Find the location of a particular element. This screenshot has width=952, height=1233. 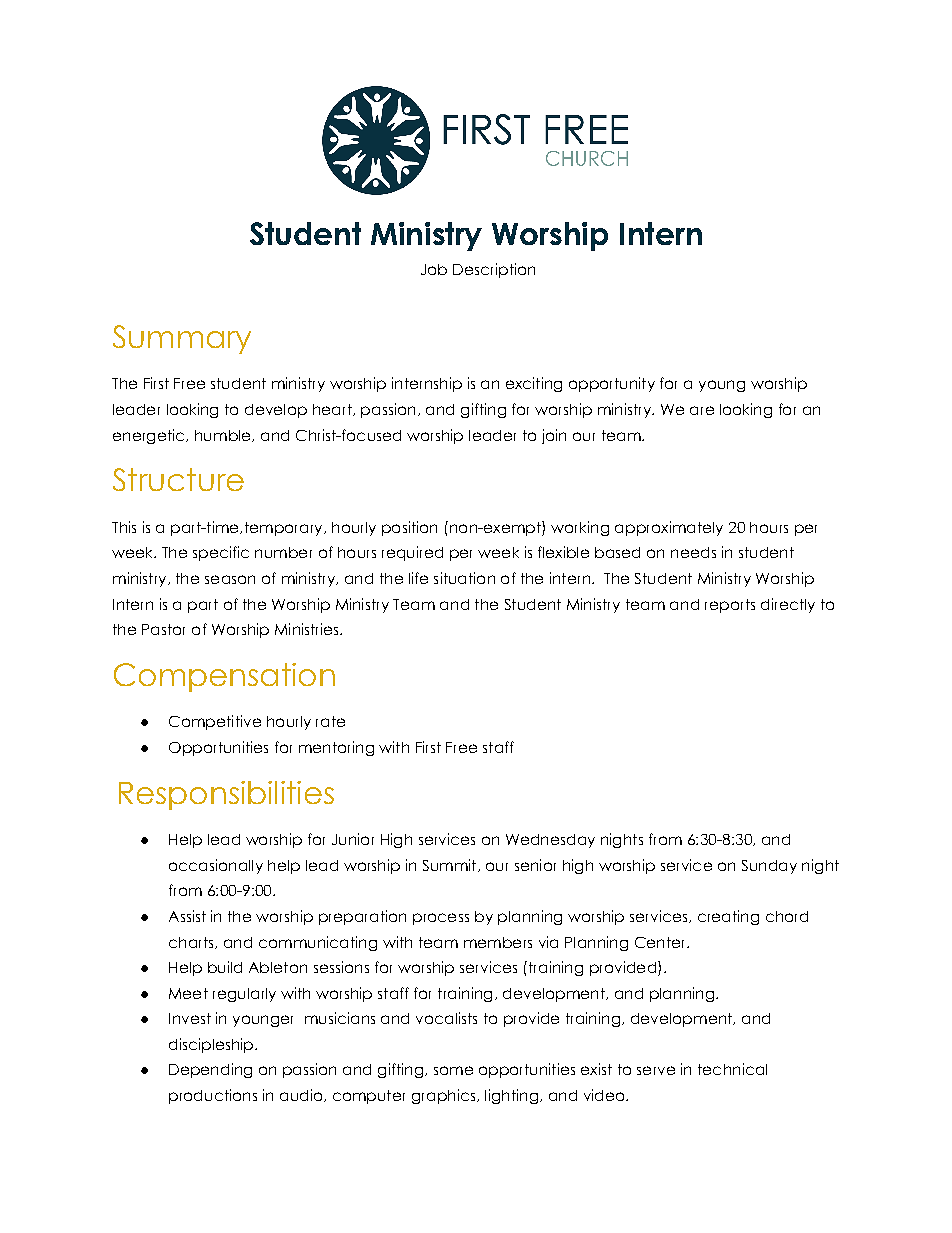

humble is located at coordinates (224, 436).
